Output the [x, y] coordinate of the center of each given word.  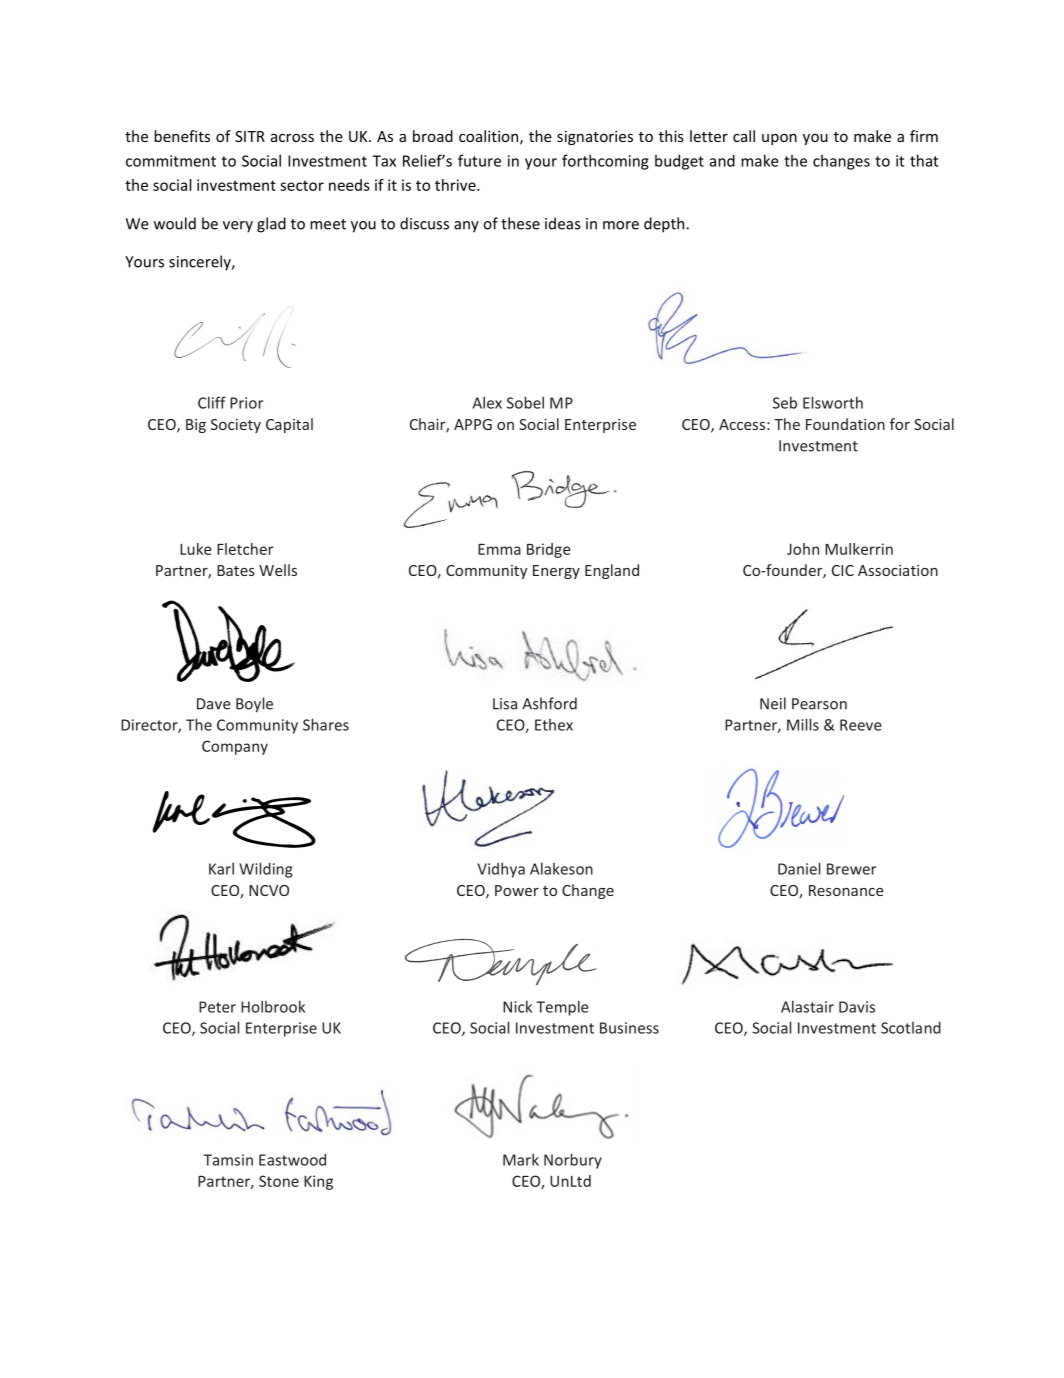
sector [302, 185]
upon [779, 139]
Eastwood [292, 1159]
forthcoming [605, 162]
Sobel [525, 402]
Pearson [819, 704]
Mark [521, 1159]
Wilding [265, 870]
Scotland [911, 1027]
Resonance [846, 890]
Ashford [549, 703]
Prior [246, 403]
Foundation [845, 424]
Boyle [254, 705]
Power [517, 890]
